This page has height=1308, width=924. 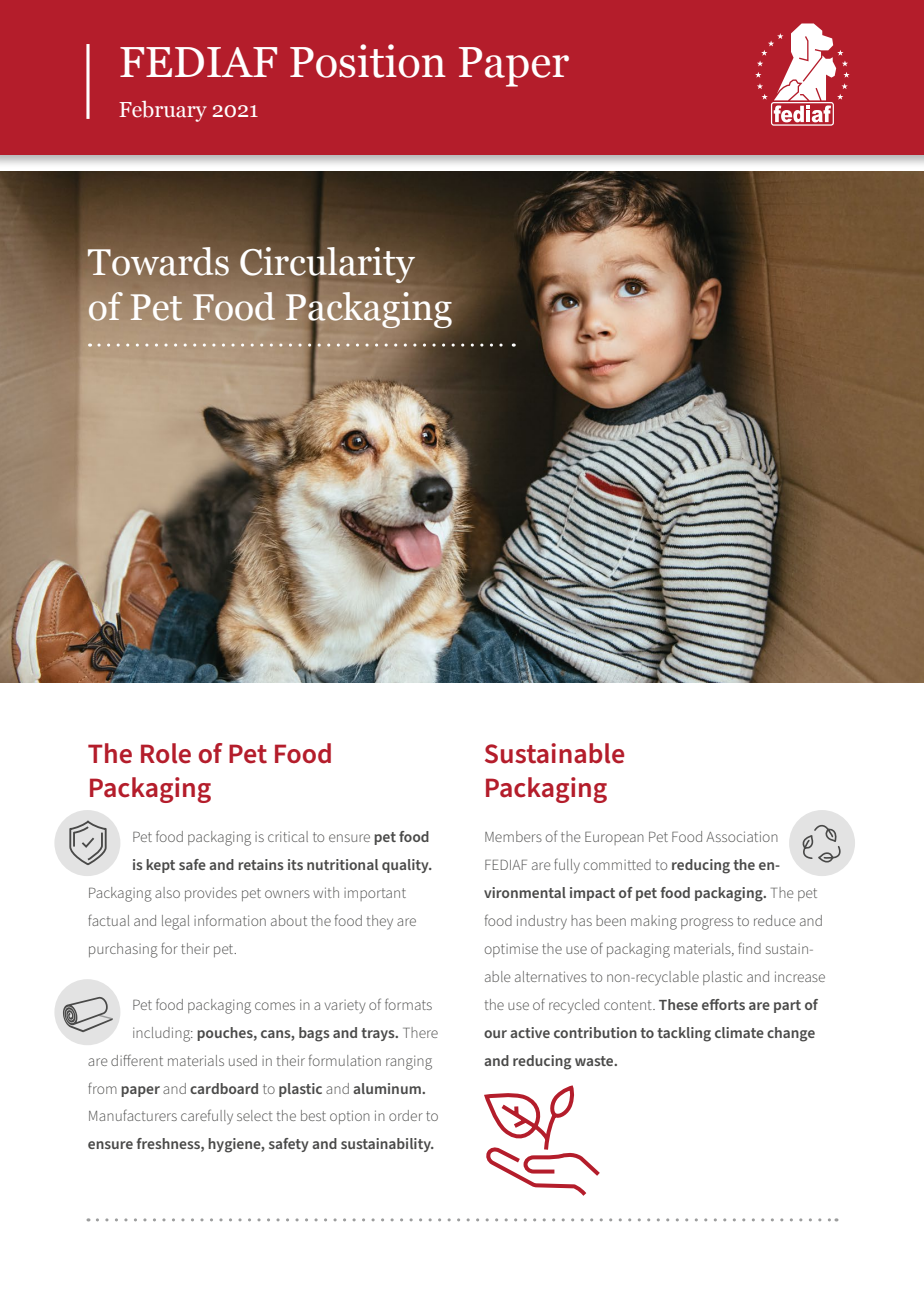 I want to click on Role, so click(x=166, y=753).
